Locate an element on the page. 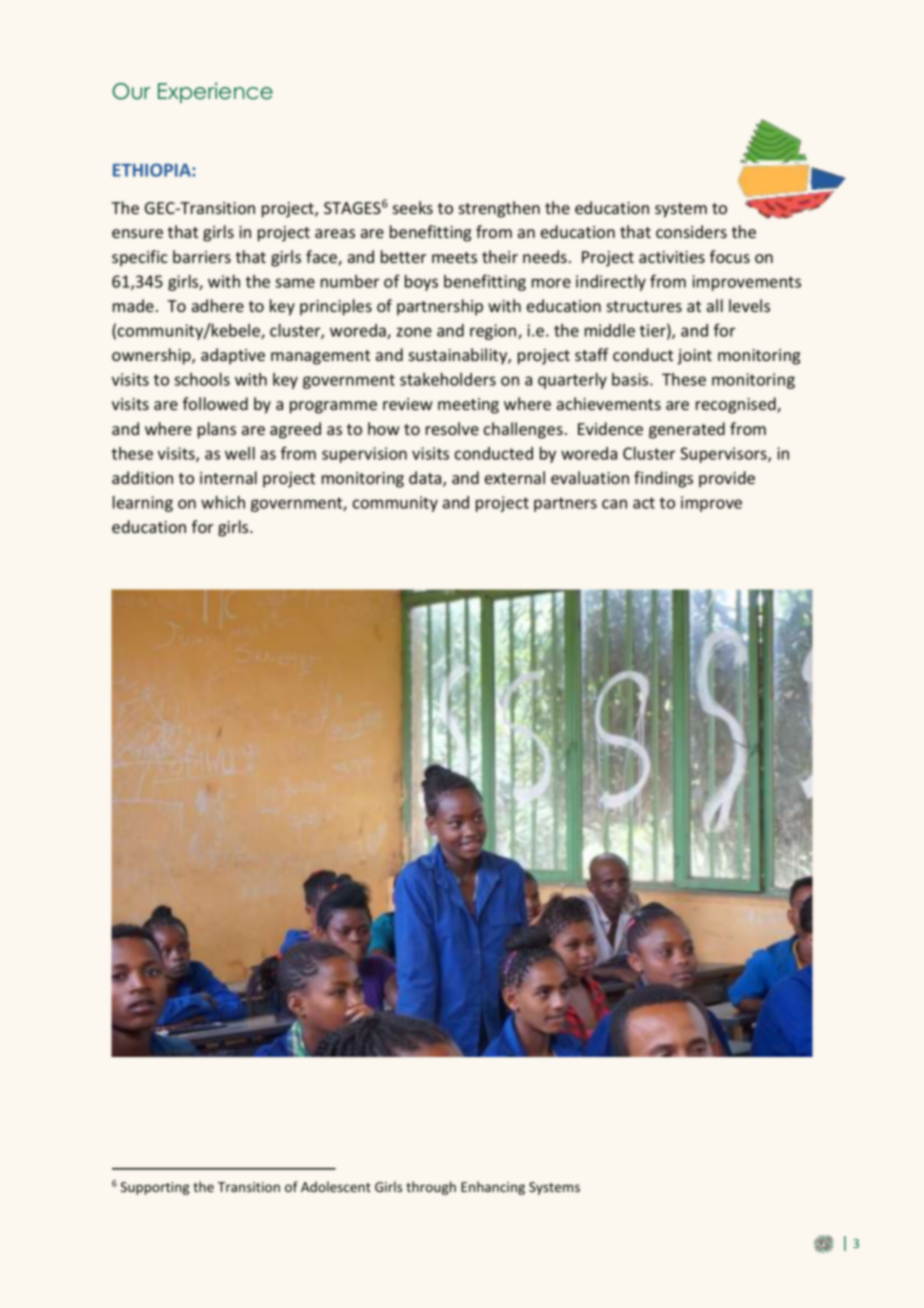 This page has height=1308, width=924. through is located at coordinates (431, 1188).
